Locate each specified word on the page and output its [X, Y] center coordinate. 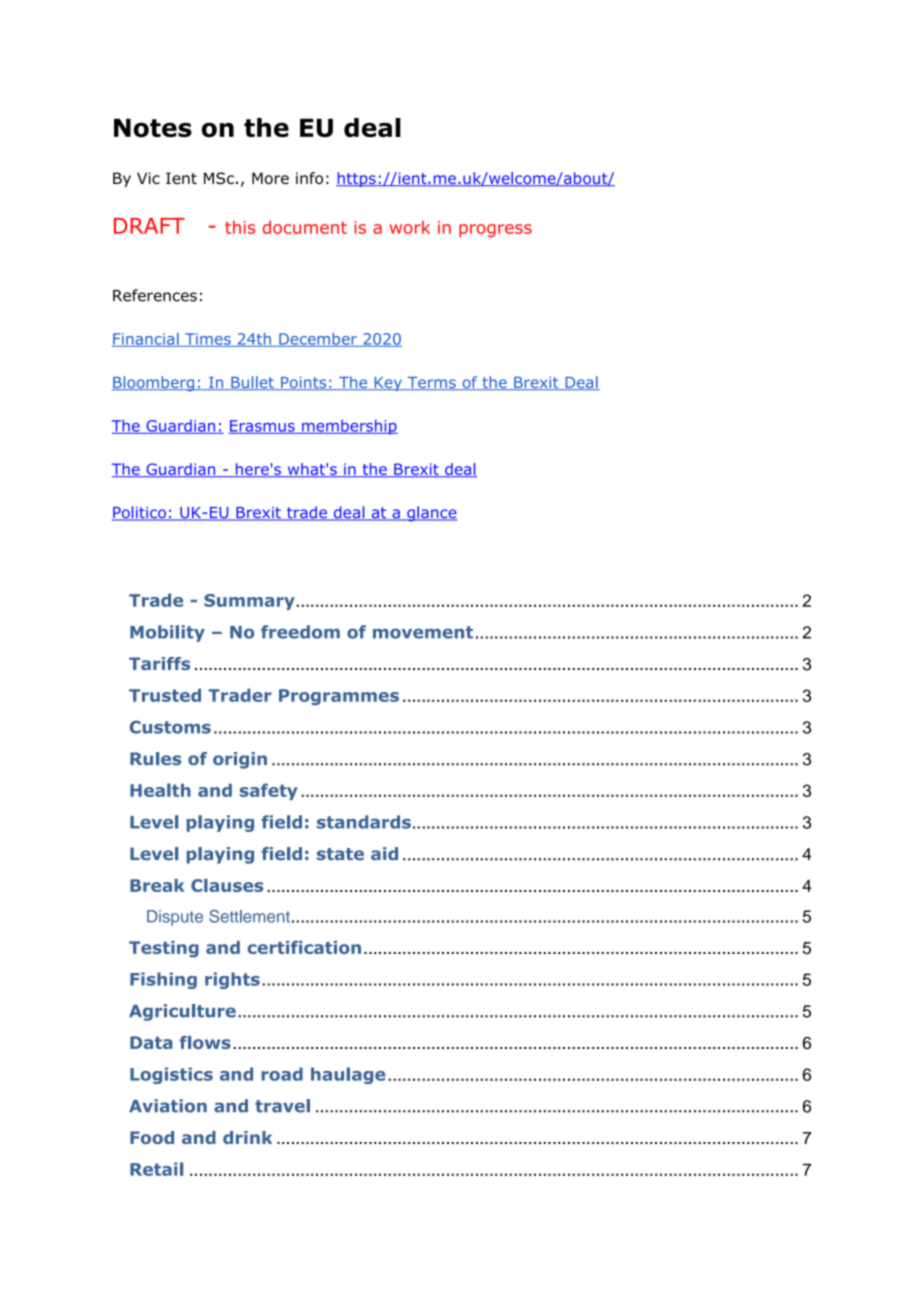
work [410, 227]
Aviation [168, 1106]
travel [282, 1106]
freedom [300, 632]
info [309, 178]
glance [431, 514]
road [282, 1074]
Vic [148, 178]
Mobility [167, 633]
